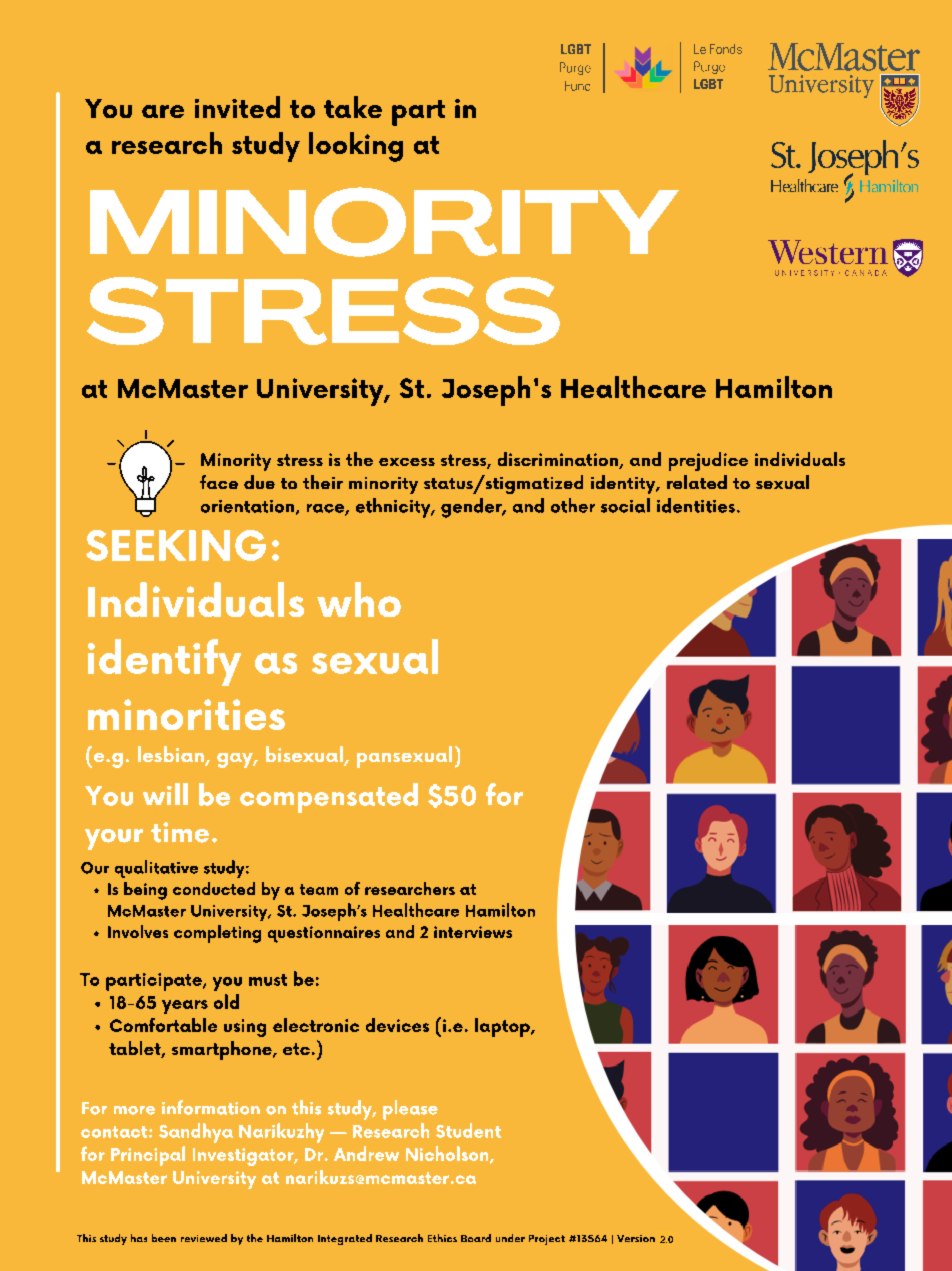  Describe the element at coordinates (353, 107) in the screenshot. I see `take` at that location.
